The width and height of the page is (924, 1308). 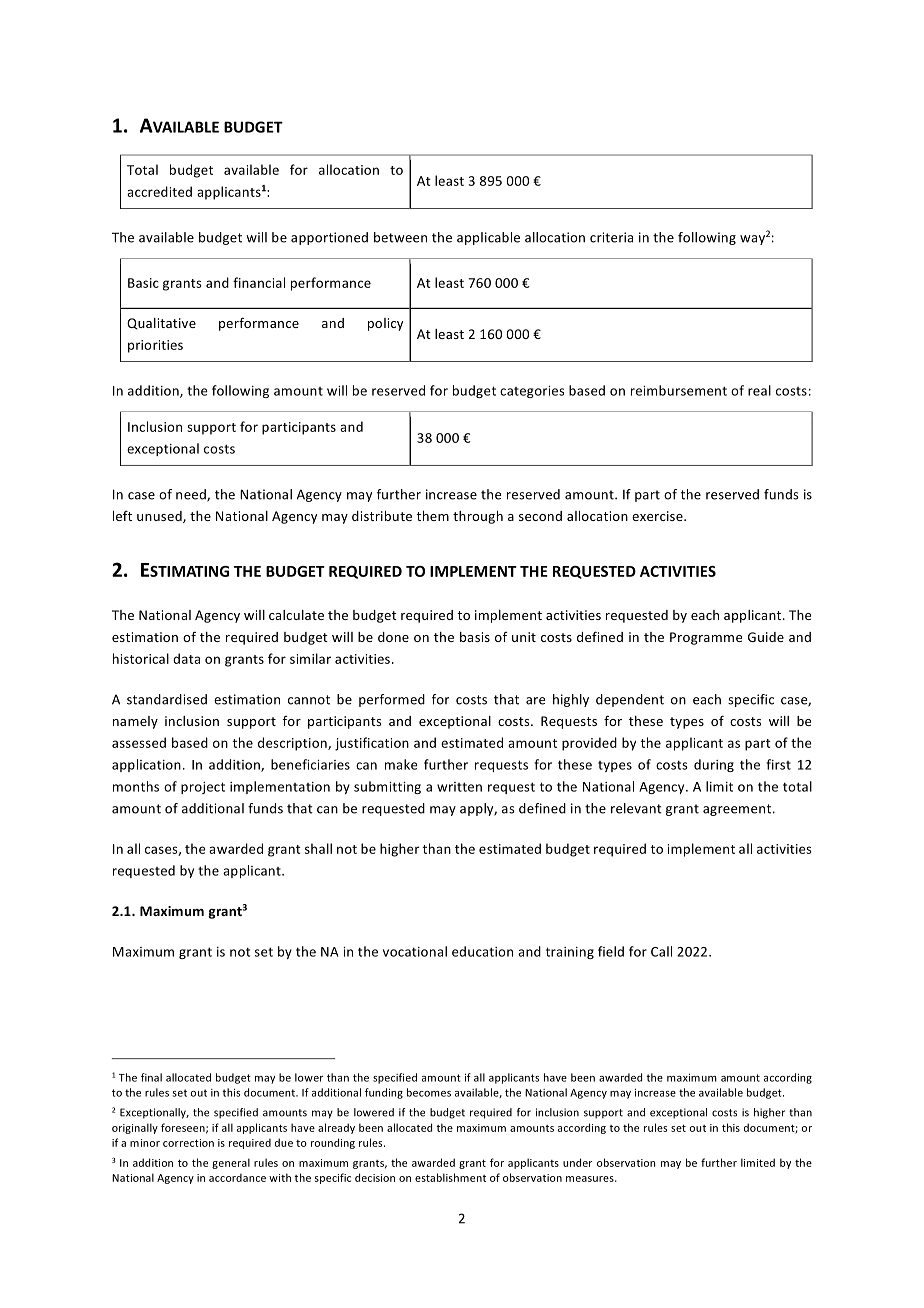 I want to click on accredited, so click(x=159, y=191).
